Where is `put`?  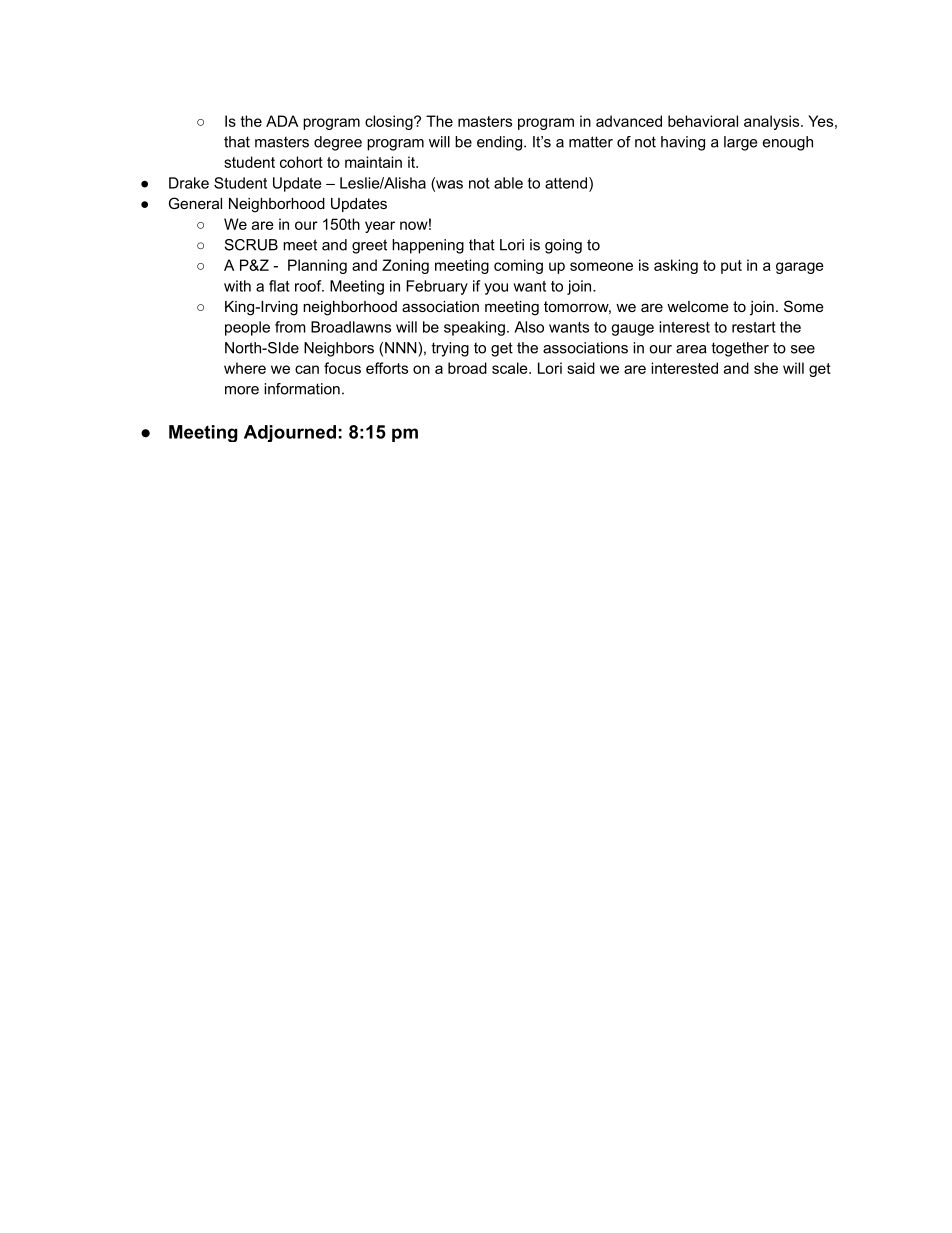
put is located at coordinates (731, 267).
